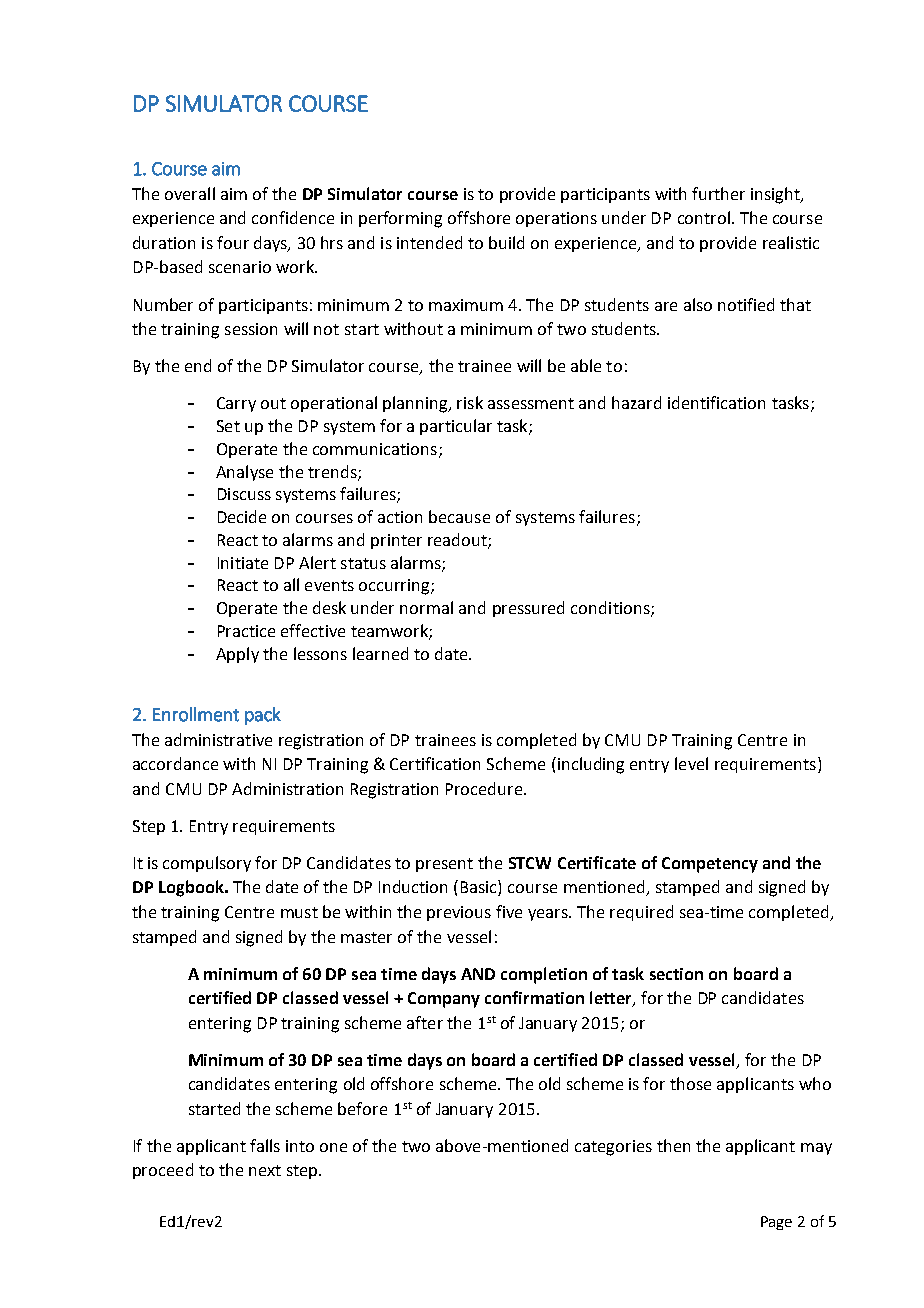  What do you see at coordinates (263, 716) in the page?
I see `pack` at bounding box center [263, 716].
